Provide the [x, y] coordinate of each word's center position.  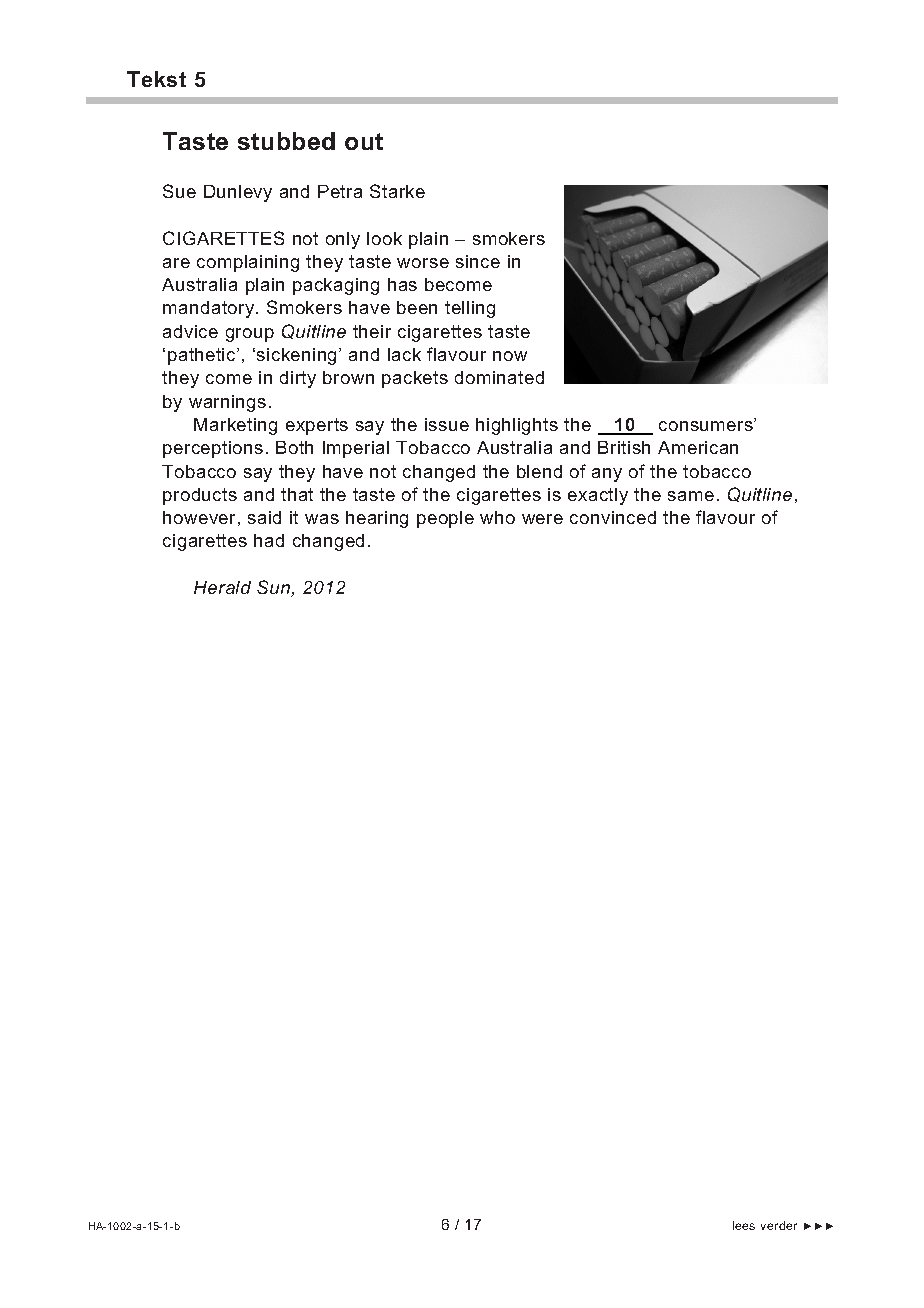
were [542, 519]
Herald [222, 587]
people [445, 519]
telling [470, 309]
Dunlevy [238, 193]
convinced [613, 517]
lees [744, 1225]
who [497, 517]
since [478, 261]
